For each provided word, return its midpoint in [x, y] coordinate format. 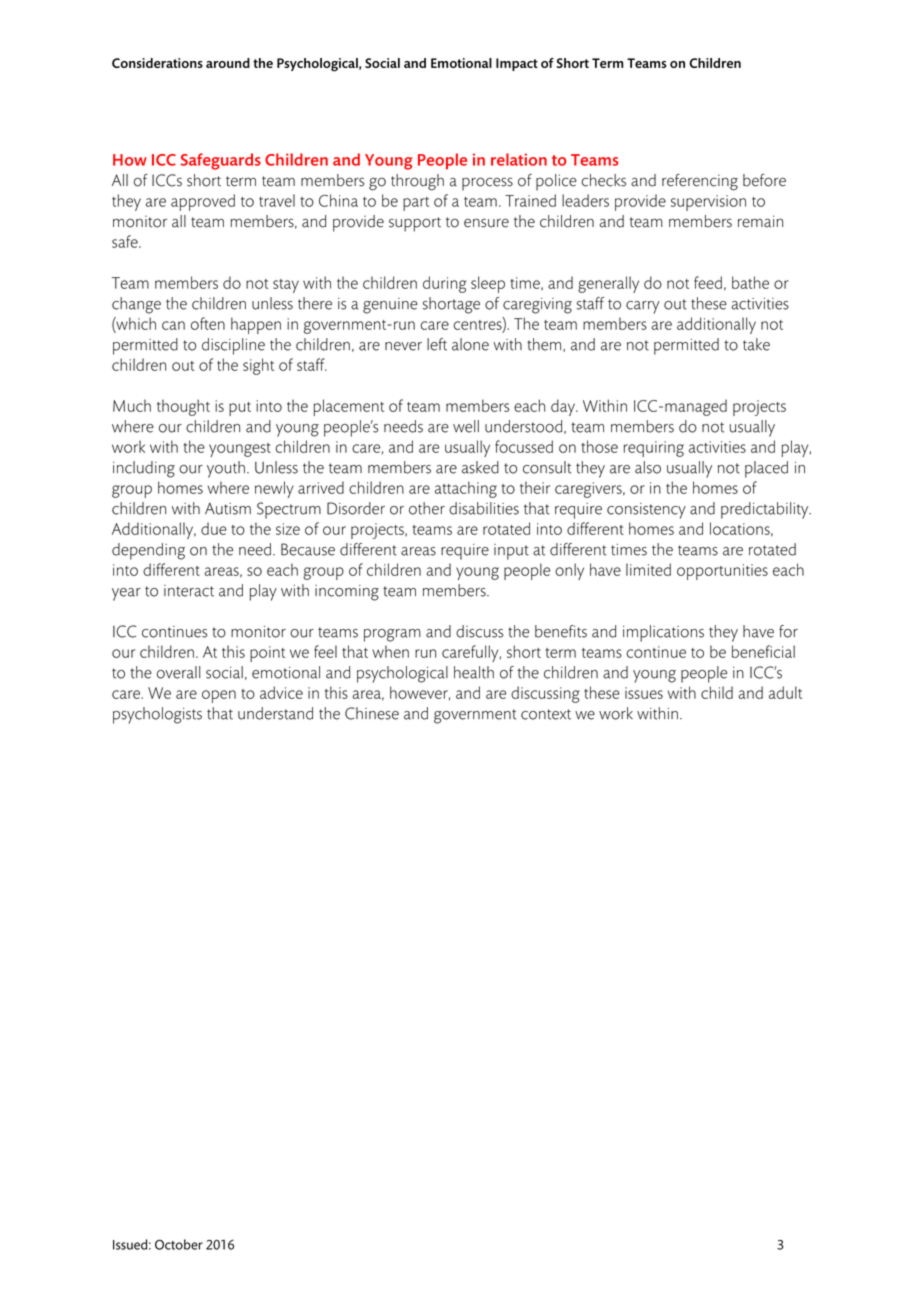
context [546, 714]
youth [226, 469]
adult [785, 692]
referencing [700, 182]
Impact [517, 64]
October [179, 1244]
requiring [654, 449]
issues [644, 693]
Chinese [372, 713]
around [228, 63]
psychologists [157, 715]
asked [480, 467]
